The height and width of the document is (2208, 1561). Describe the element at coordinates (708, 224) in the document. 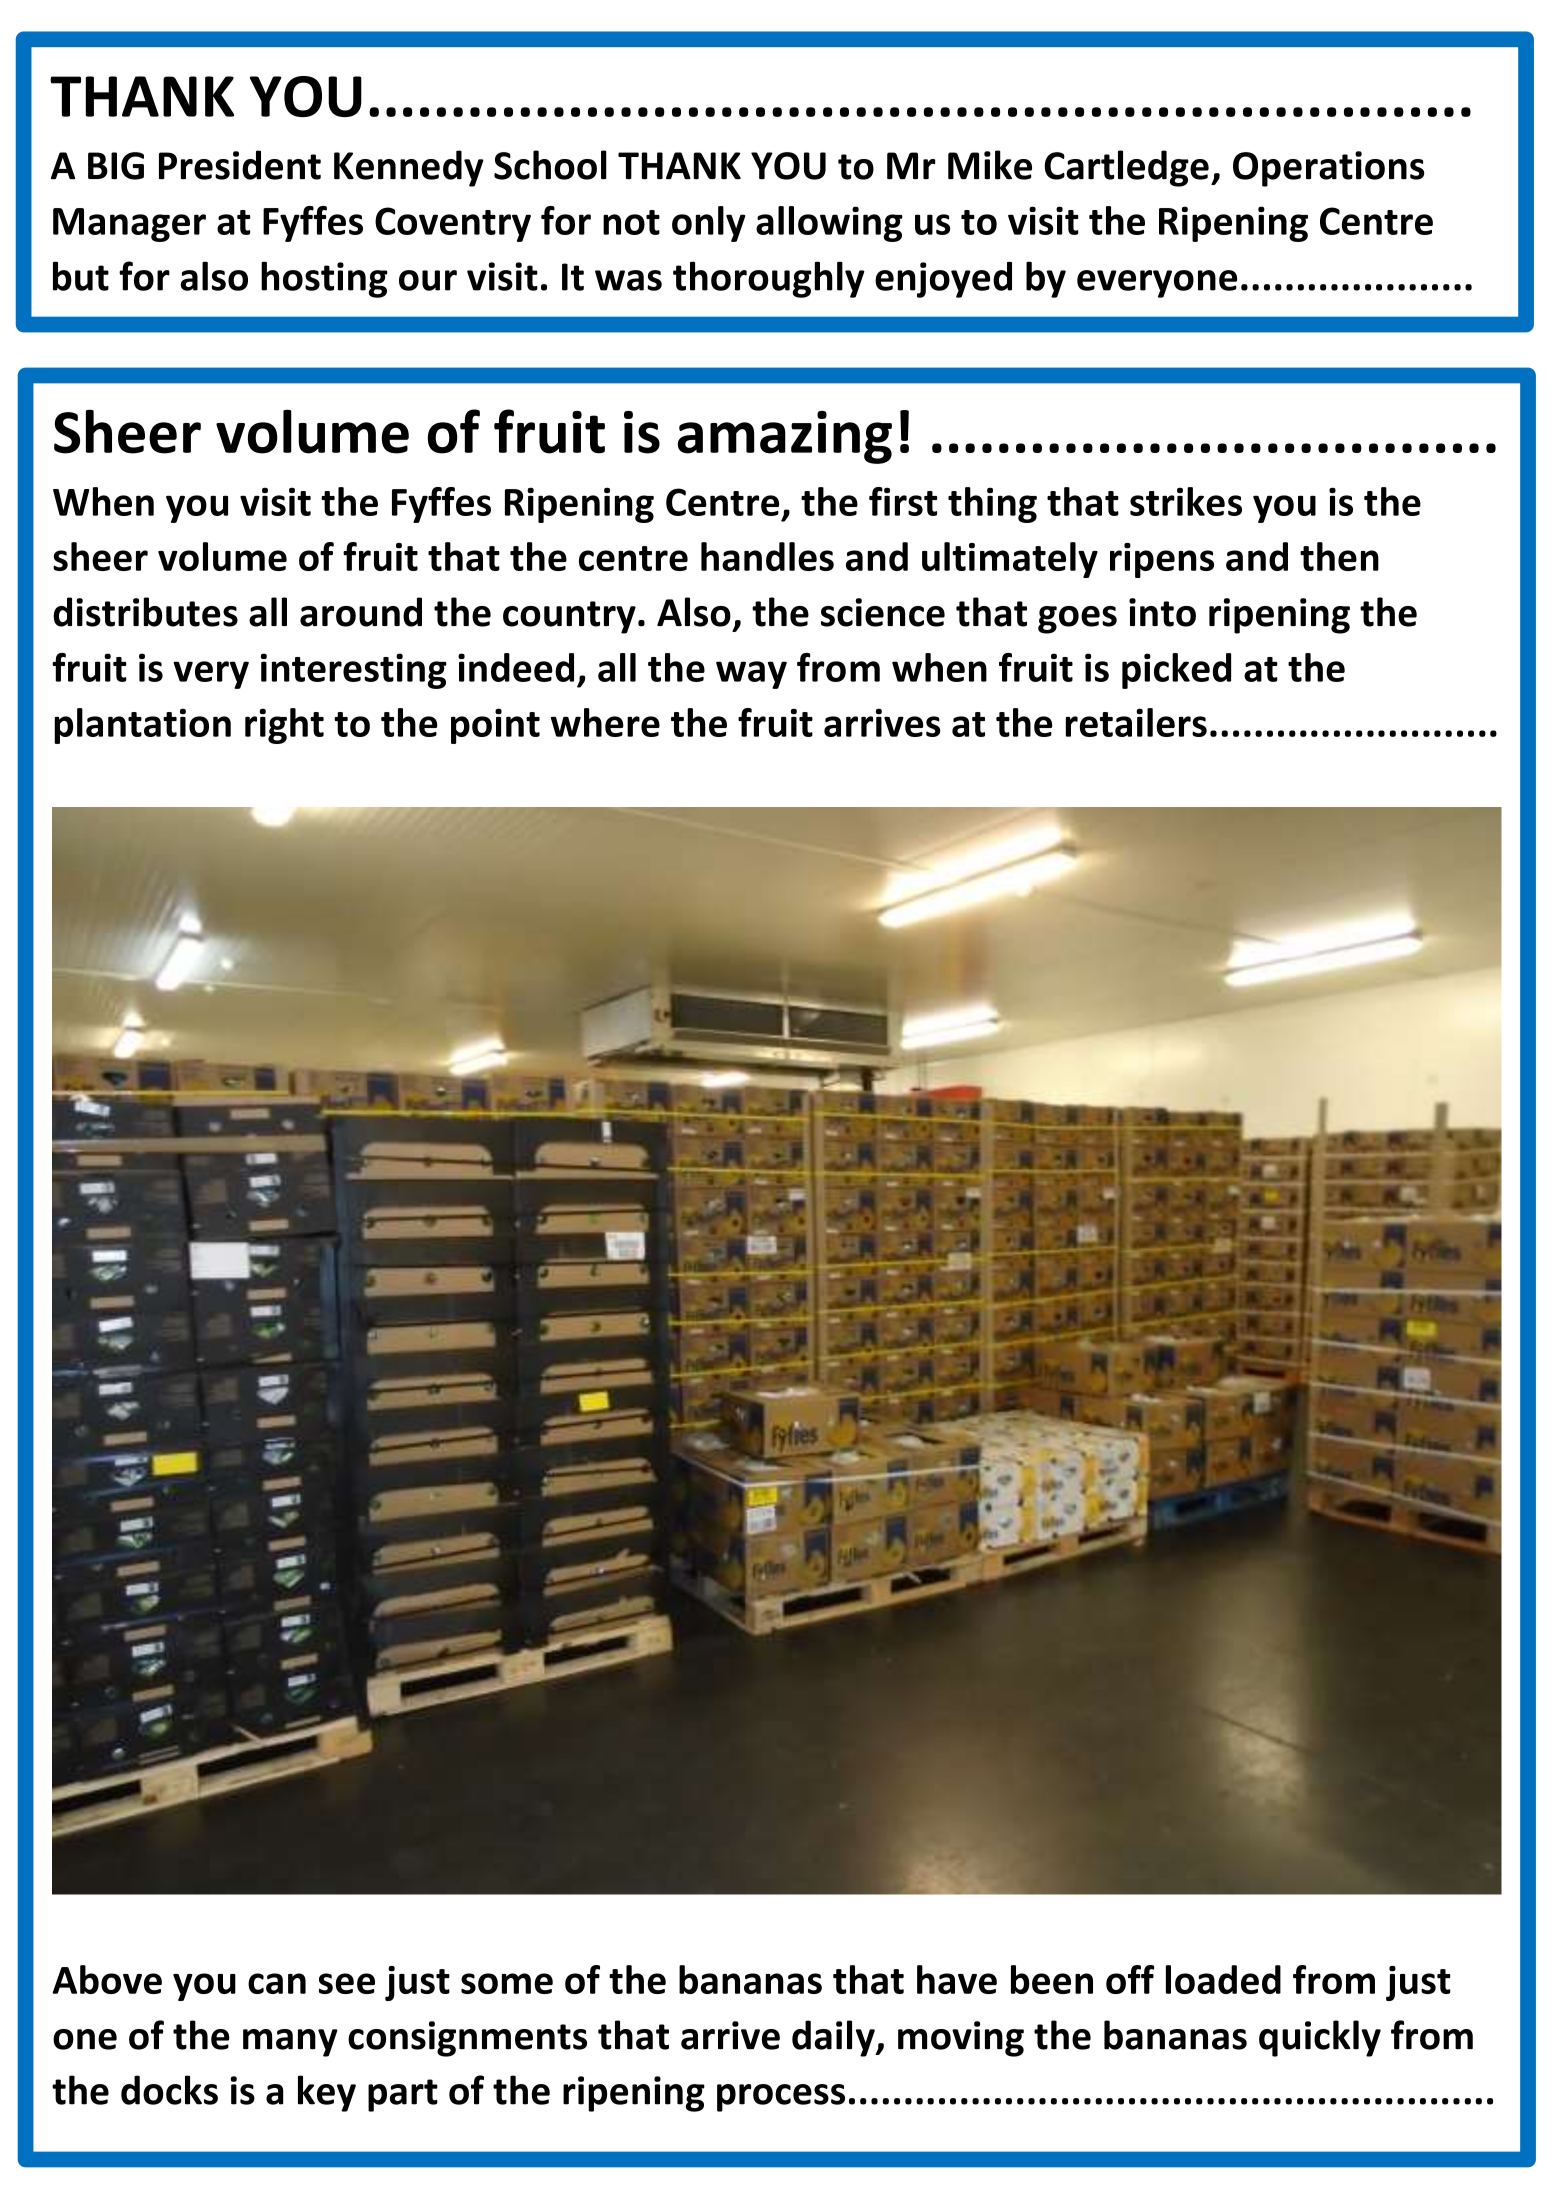

I see `only` at that location.
